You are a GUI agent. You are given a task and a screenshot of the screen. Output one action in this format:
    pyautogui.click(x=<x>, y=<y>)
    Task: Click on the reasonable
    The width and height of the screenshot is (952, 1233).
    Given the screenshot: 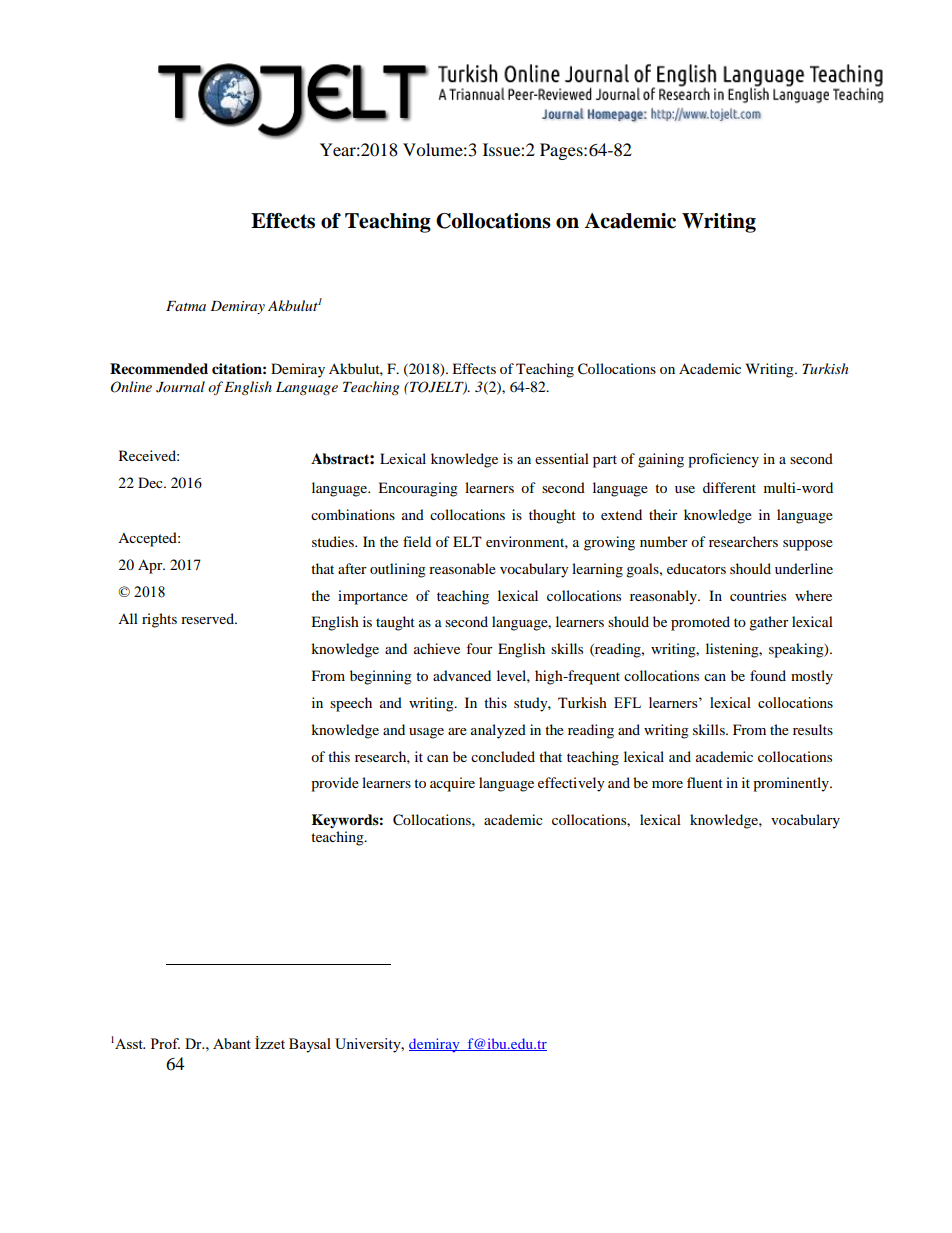 What is the action you would take?
    pyautogui.click(x=462, y=568)
